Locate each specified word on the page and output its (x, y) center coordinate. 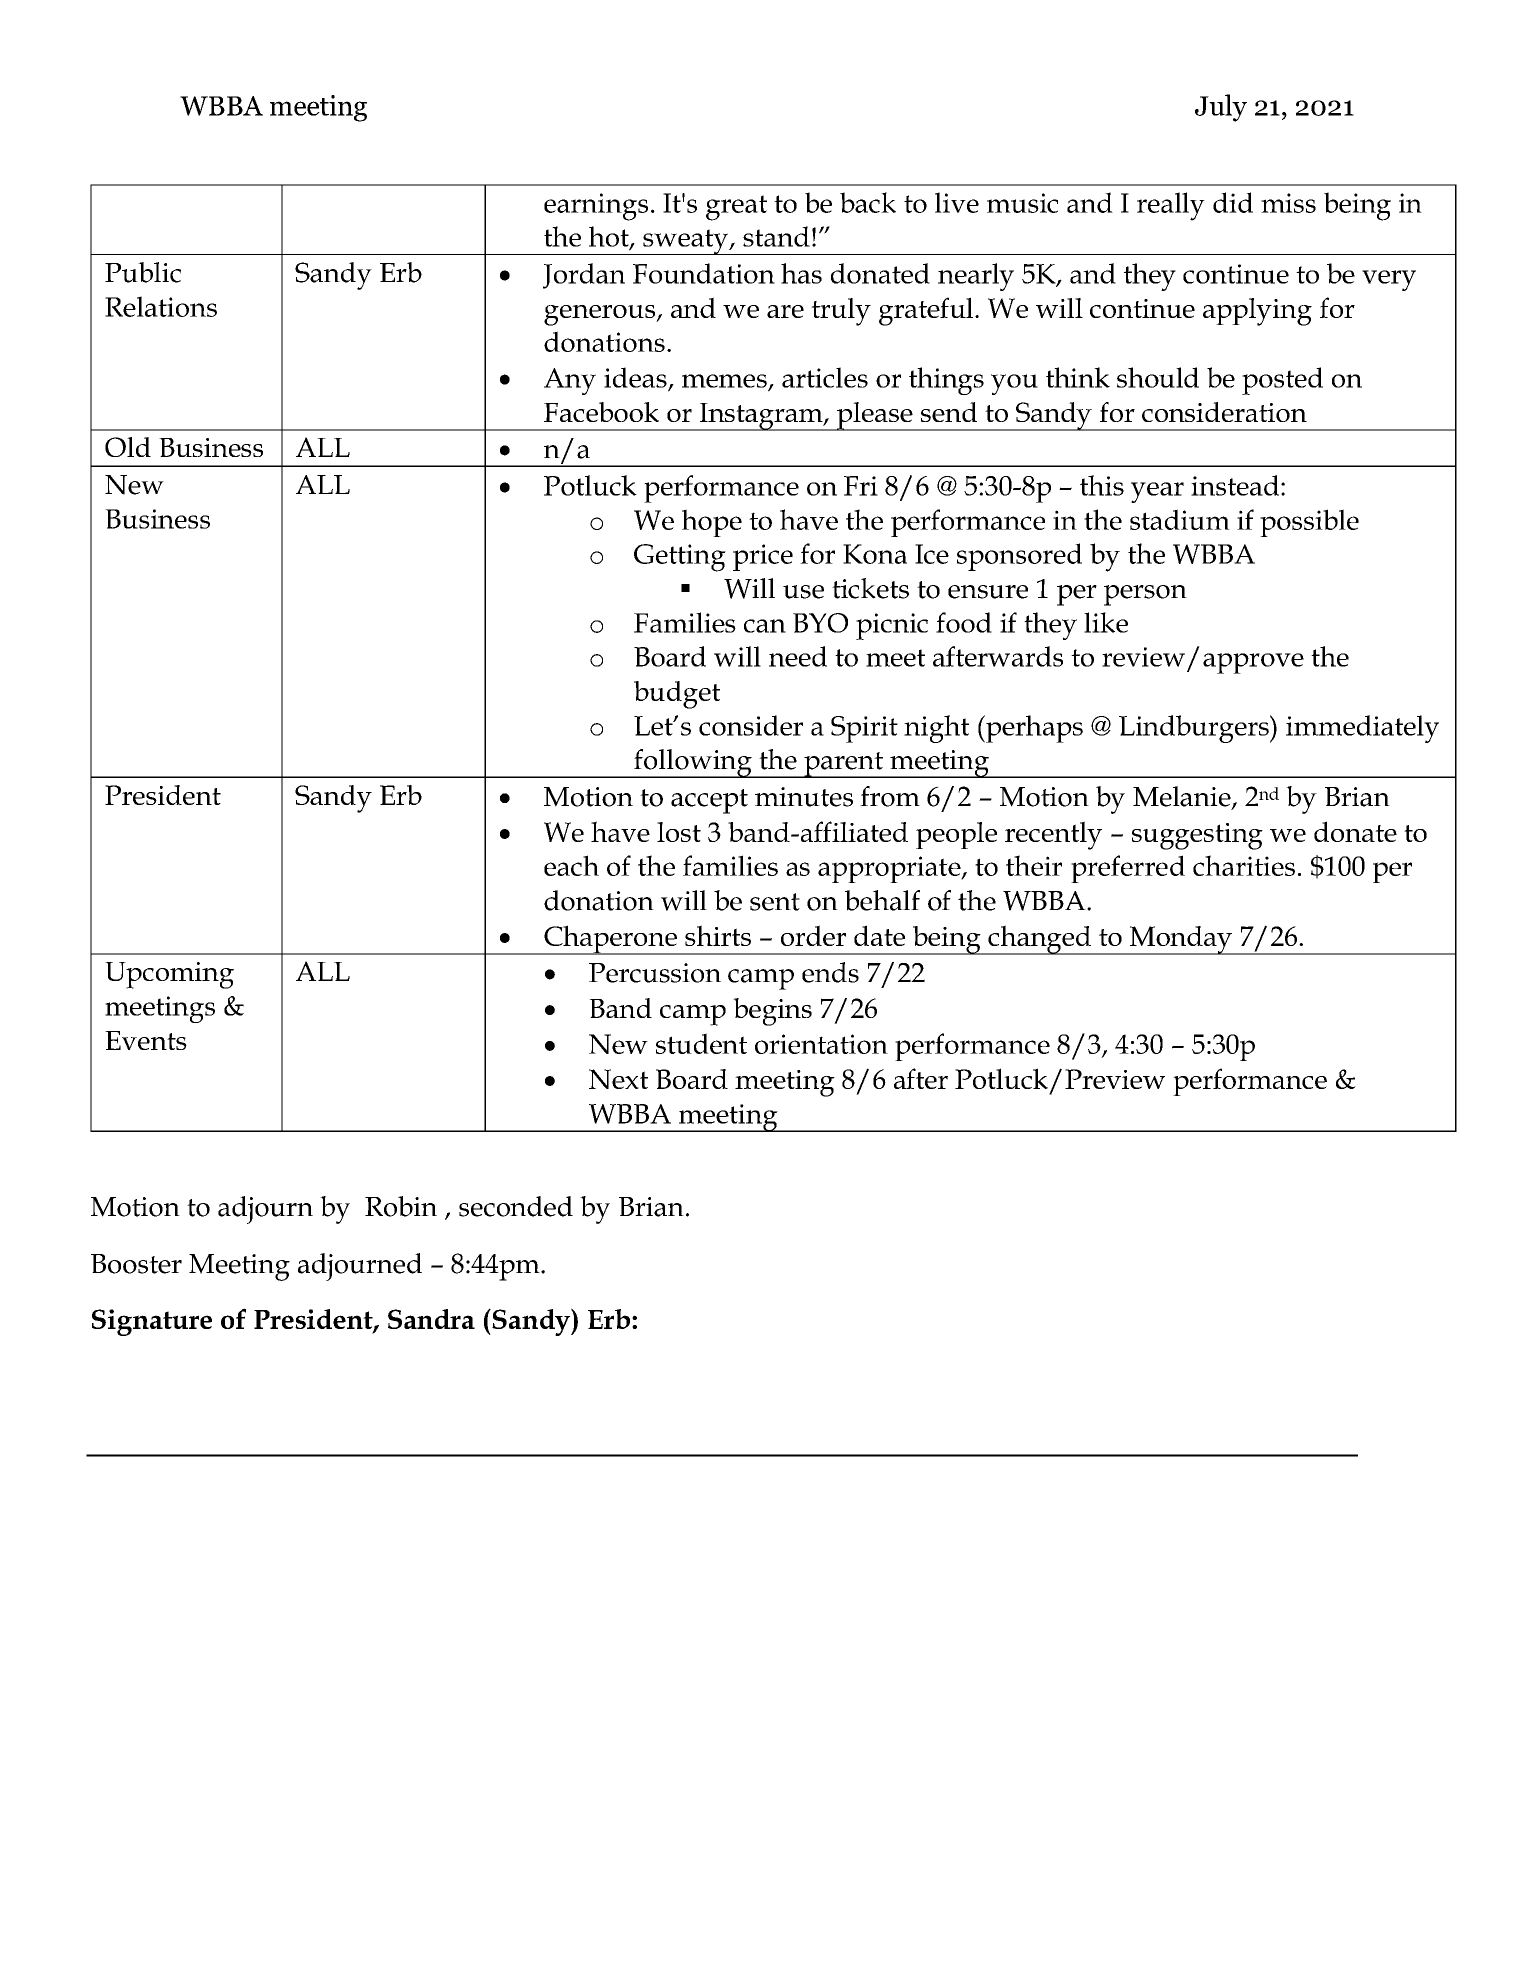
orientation (821, 1044)
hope (712, 523)
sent (775, 902)
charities (1244, 865)
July (1221, 108)
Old (128, 447)
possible (1309, 523)
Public (143, 272)
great (736, 208)
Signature (152, 1322)
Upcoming (169, 975)
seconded (516, 1206)
